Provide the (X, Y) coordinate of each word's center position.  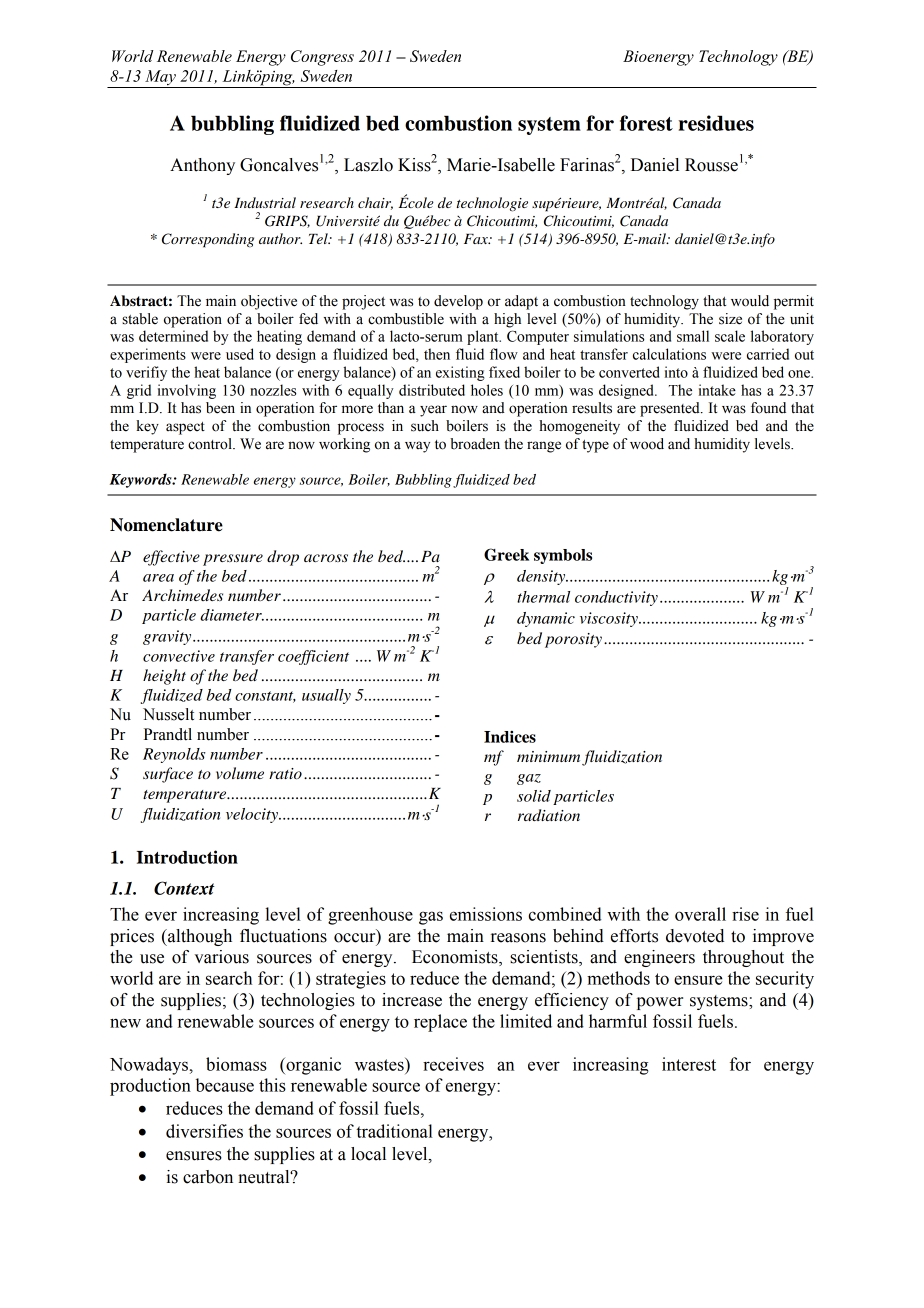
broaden (475, 444)
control (211, 444)
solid (534, 796)
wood (647, 444)
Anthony (202, 166)
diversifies (204, 1131)
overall (700, 914)
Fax (477, 239)
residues (716, 123)
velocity (253, 815)
